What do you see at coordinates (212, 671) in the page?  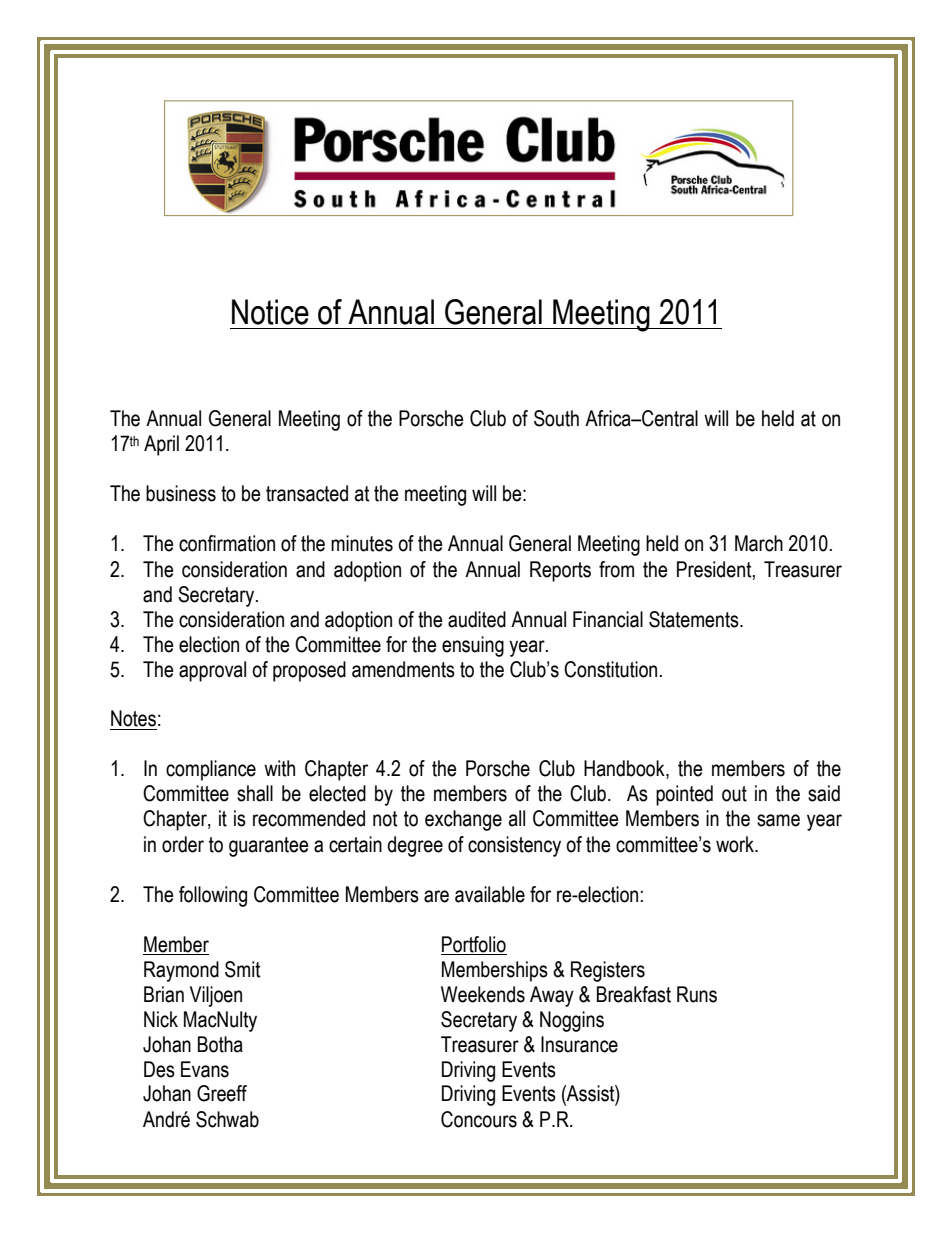 I see `approval` at bounding box center [212, 671].
